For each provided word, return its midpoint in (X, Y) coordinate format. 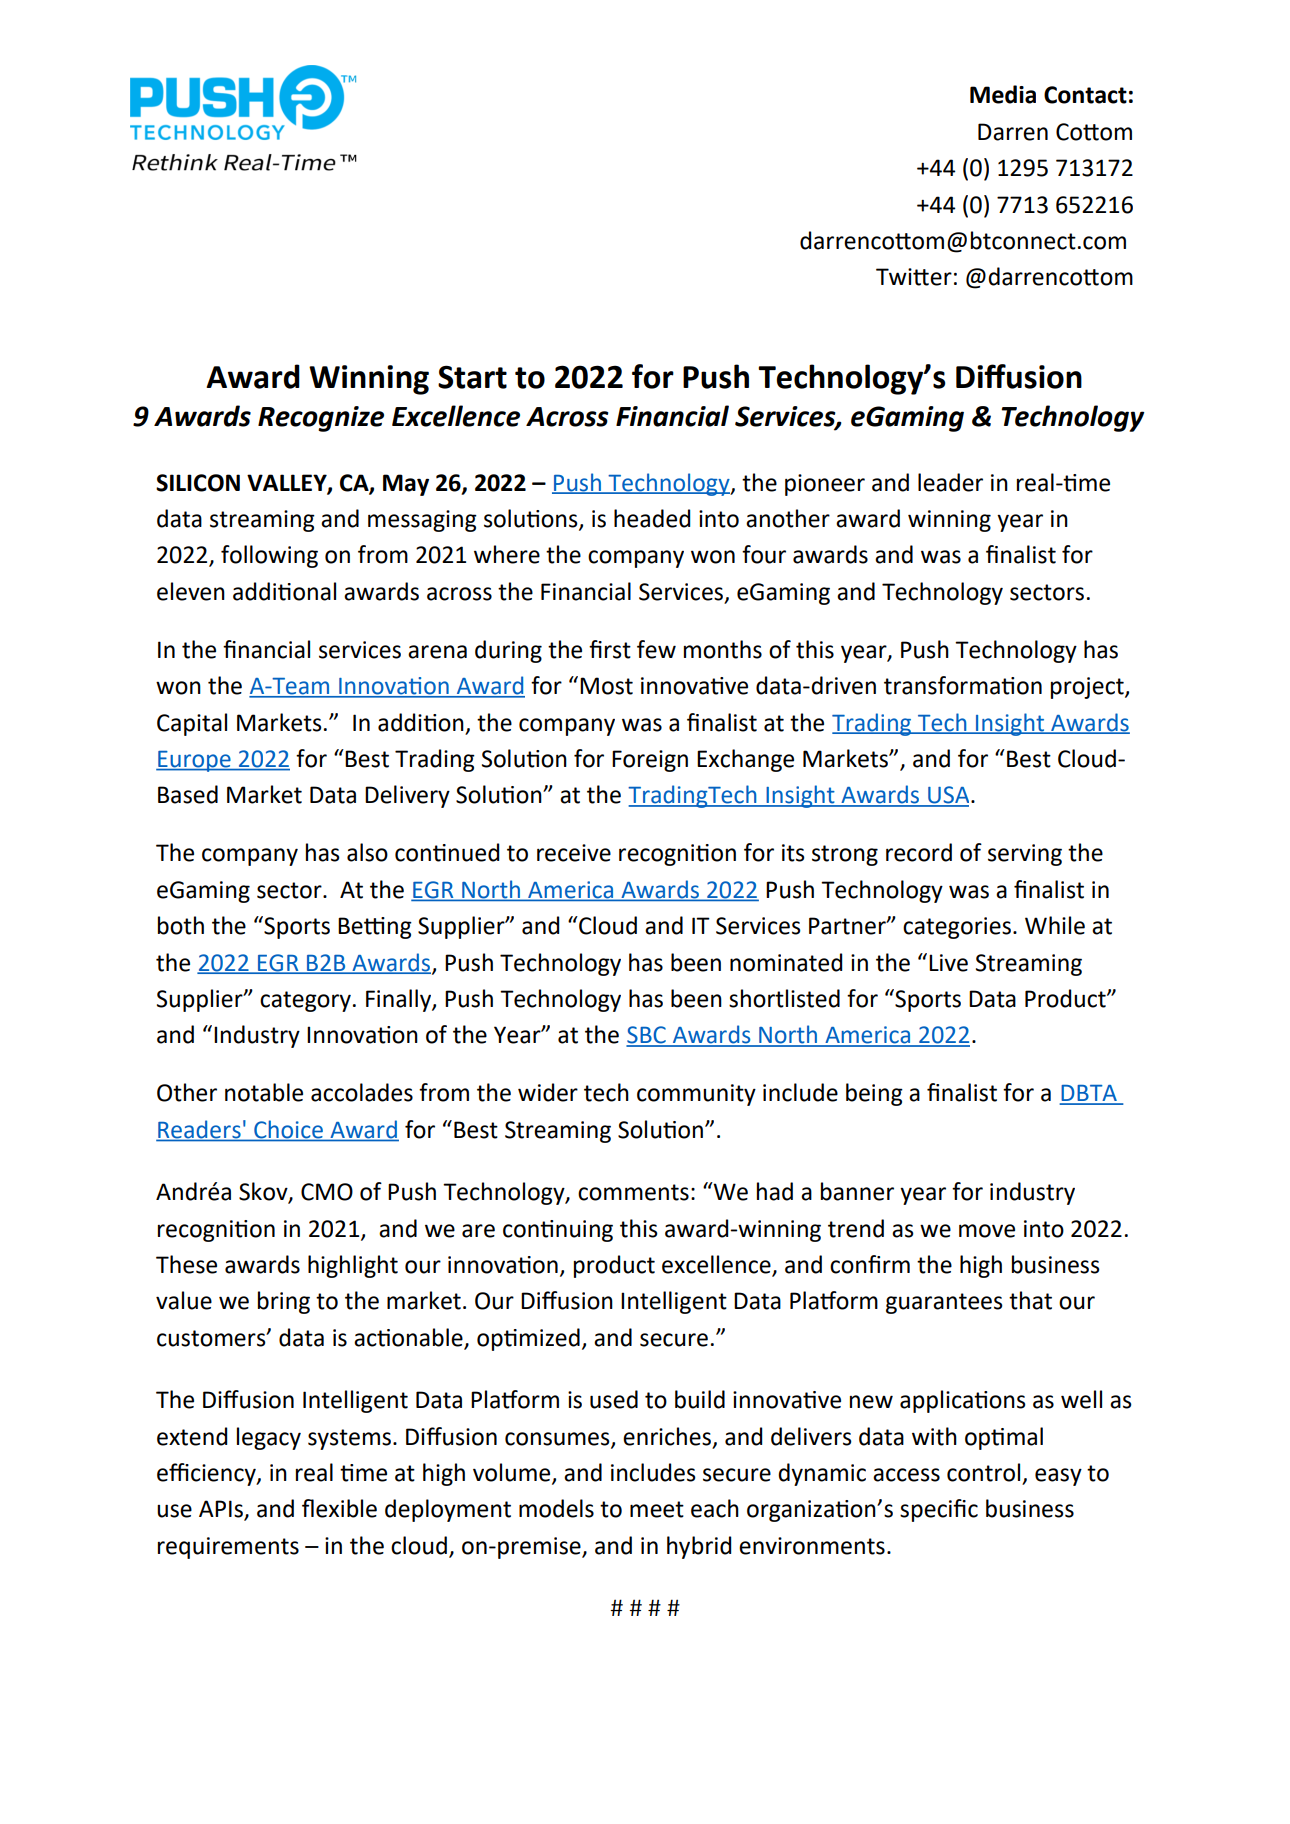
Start (472, 377)
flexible (339, 1508)
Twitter (914, 277)
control (983, 1472)
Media (1003, 94)
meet (657, 1509)
